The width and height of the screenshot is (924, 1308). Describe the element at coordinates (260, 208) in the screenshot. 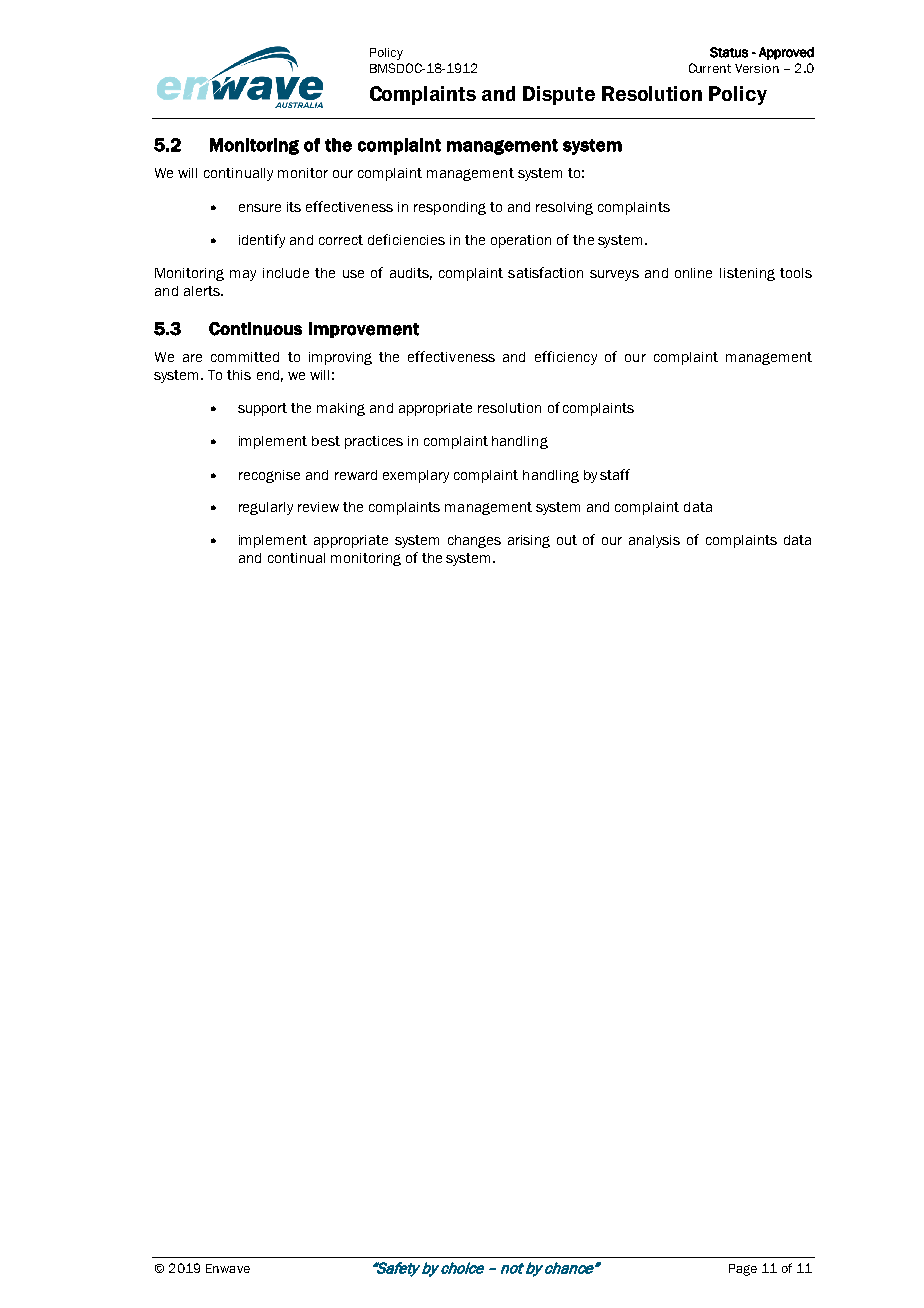

I see `ensure` at that location.
